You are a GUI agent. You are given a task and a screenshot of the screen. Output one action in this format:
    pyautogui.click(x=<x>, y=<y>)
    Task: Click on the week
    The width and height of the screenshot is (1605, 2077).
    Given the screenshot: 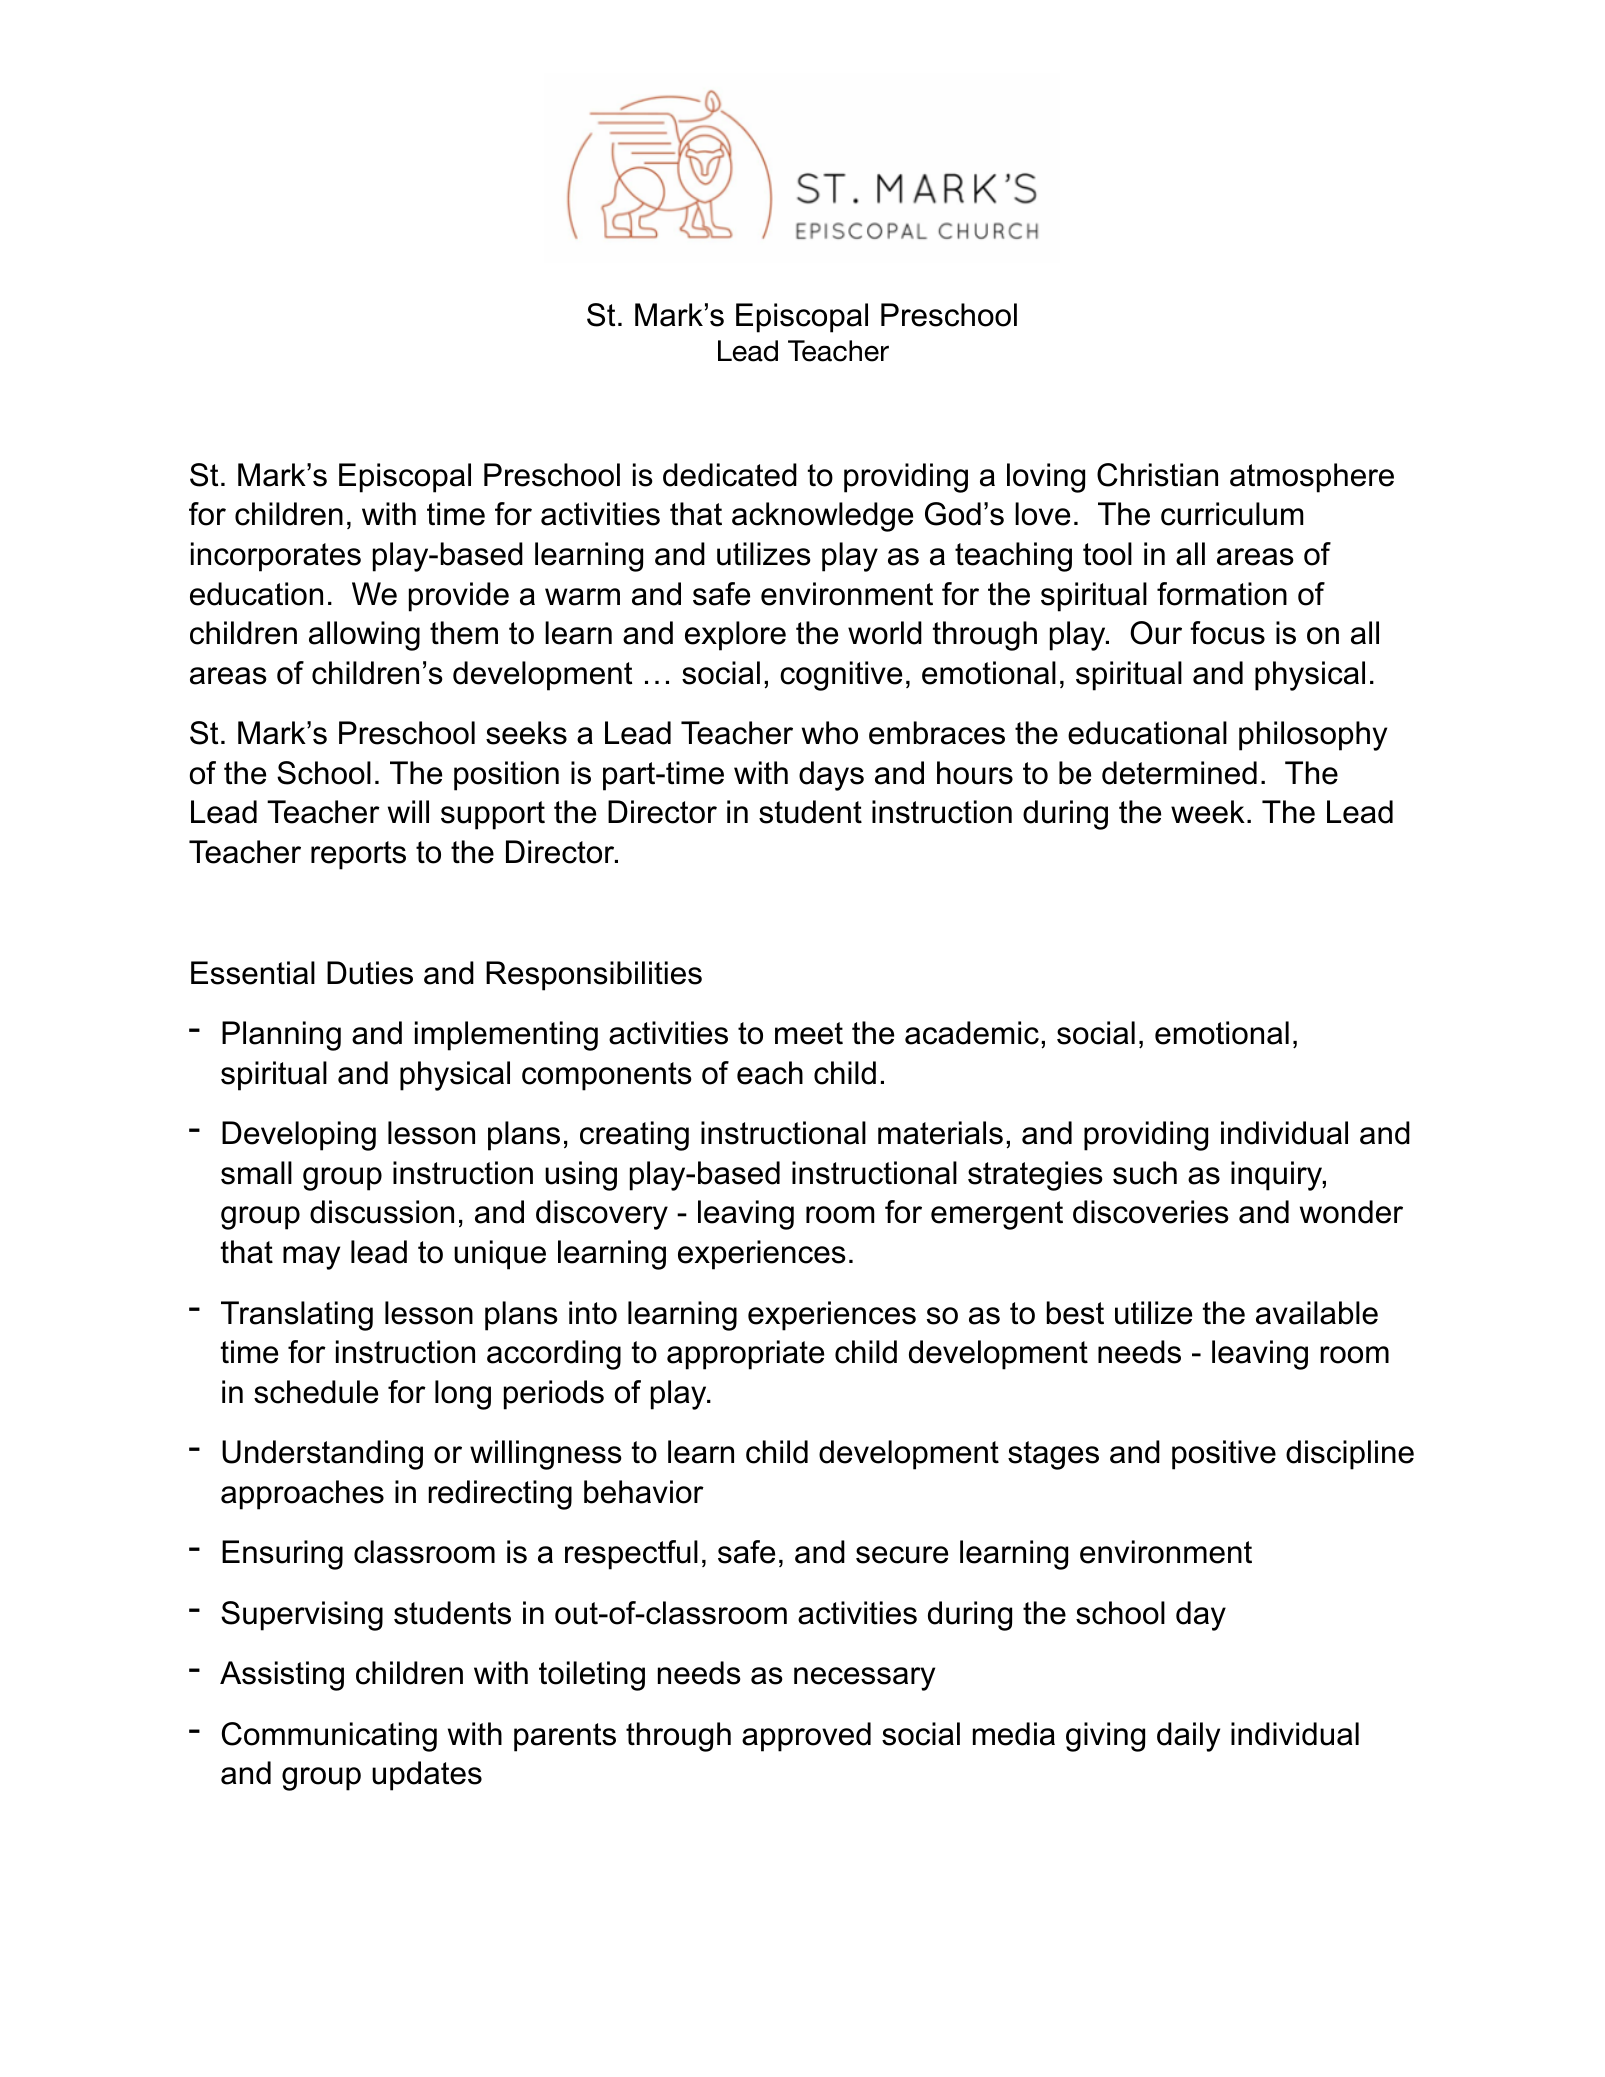 What is the action you would take?
    pyautogui.click(x=1208, y=812)
